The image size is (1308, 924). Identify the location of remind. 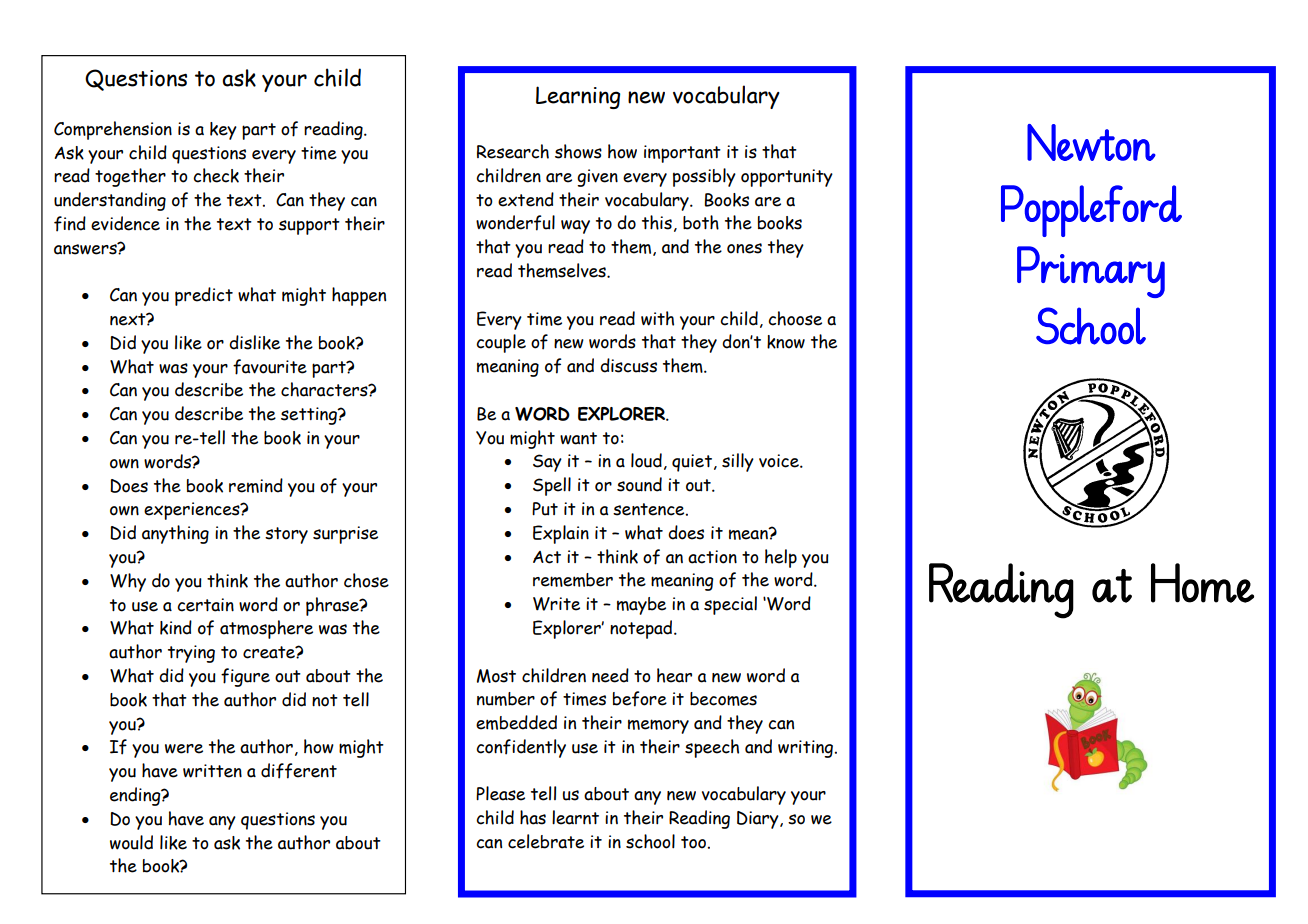
(256, 485).
